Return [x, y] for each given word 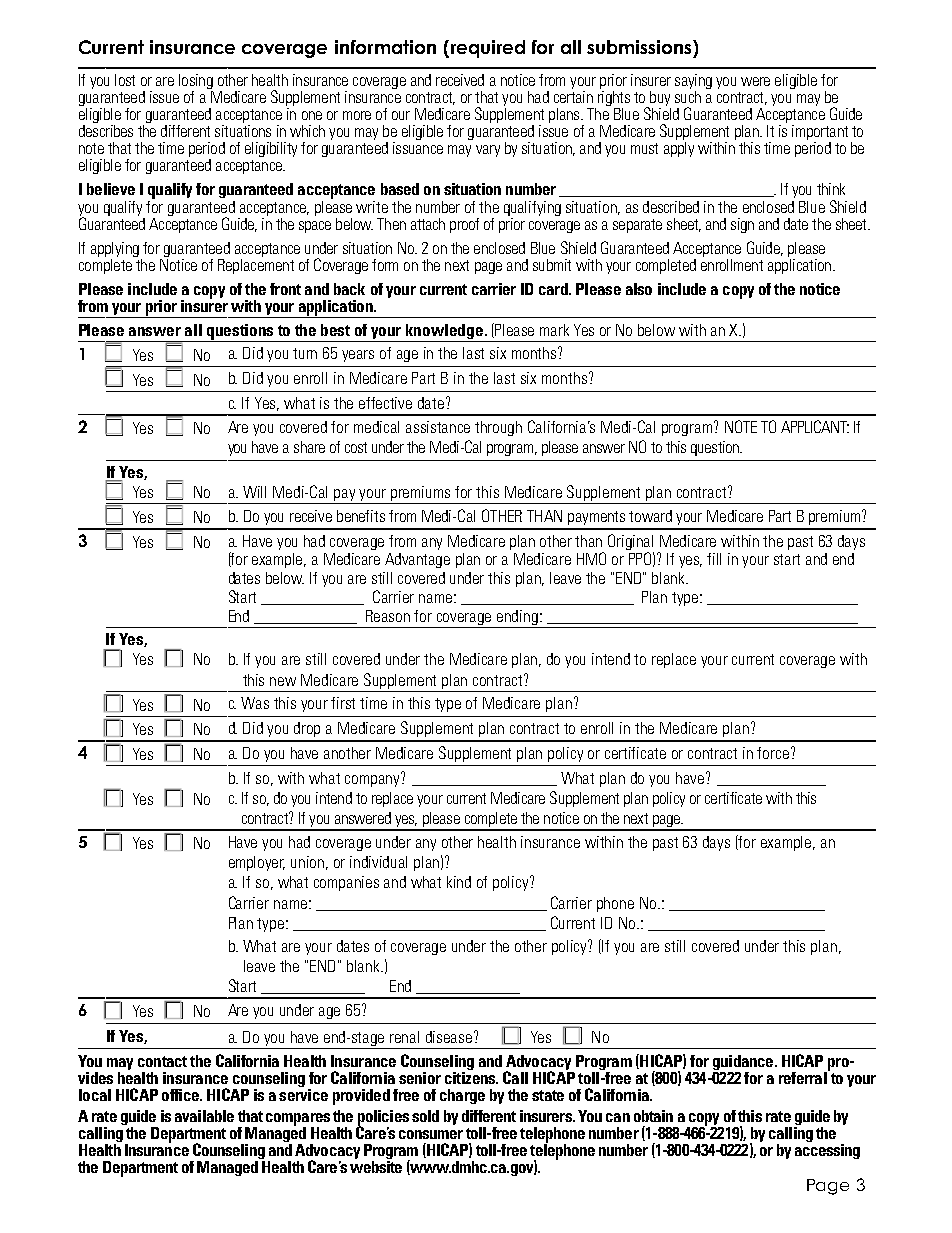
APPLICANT [815, 426]
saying [693, 83]
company [374, 780]
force [773, 753]
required [486, 49]
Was [255, 703]
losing [196, 83]
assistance [438, 427]
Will [254, 492]
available [204, 1116]
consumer [431, 1134]
